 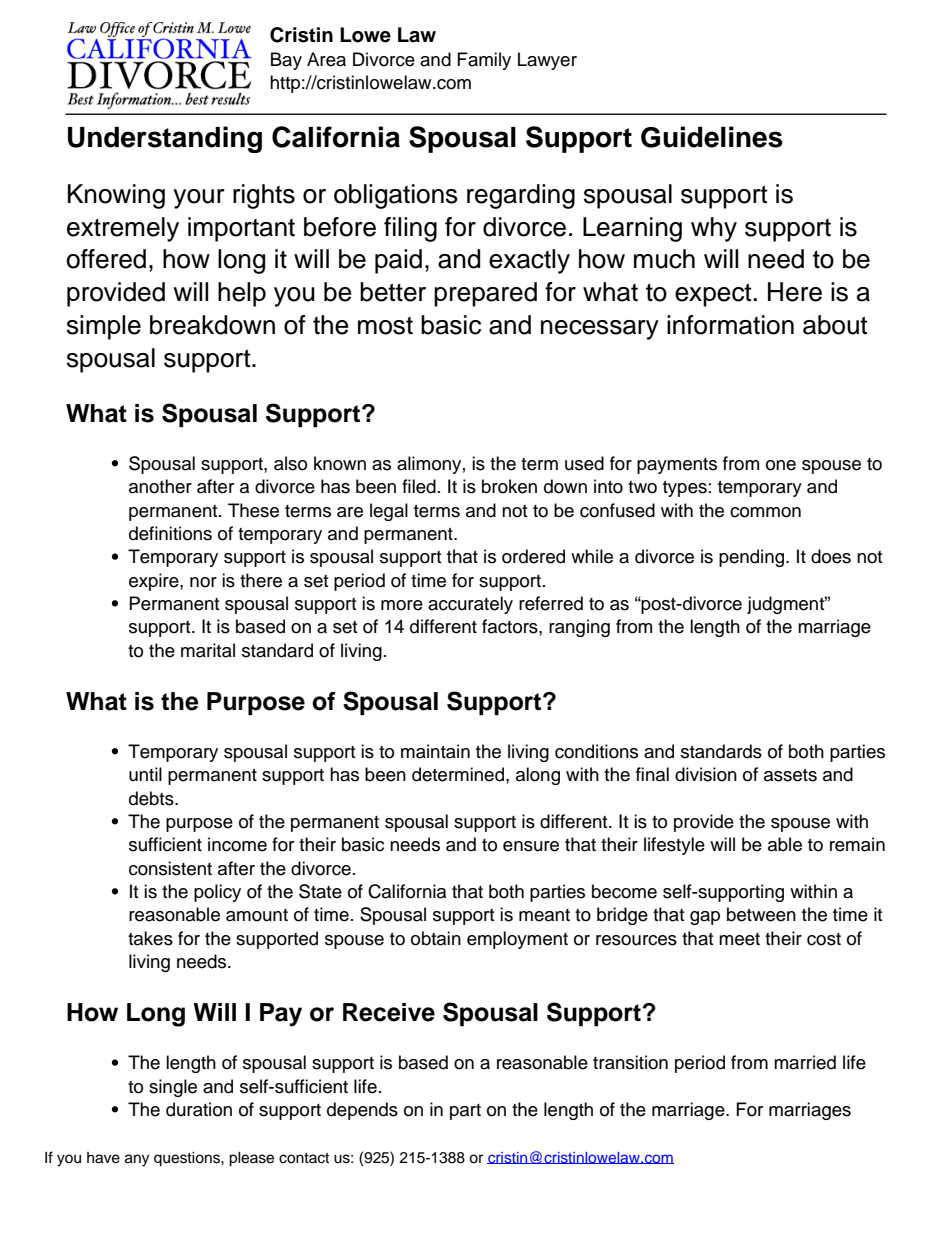 What do you see at coordinates (484, 61) in the screenshot?
I see `Family` at bounding box center [484, 61].
